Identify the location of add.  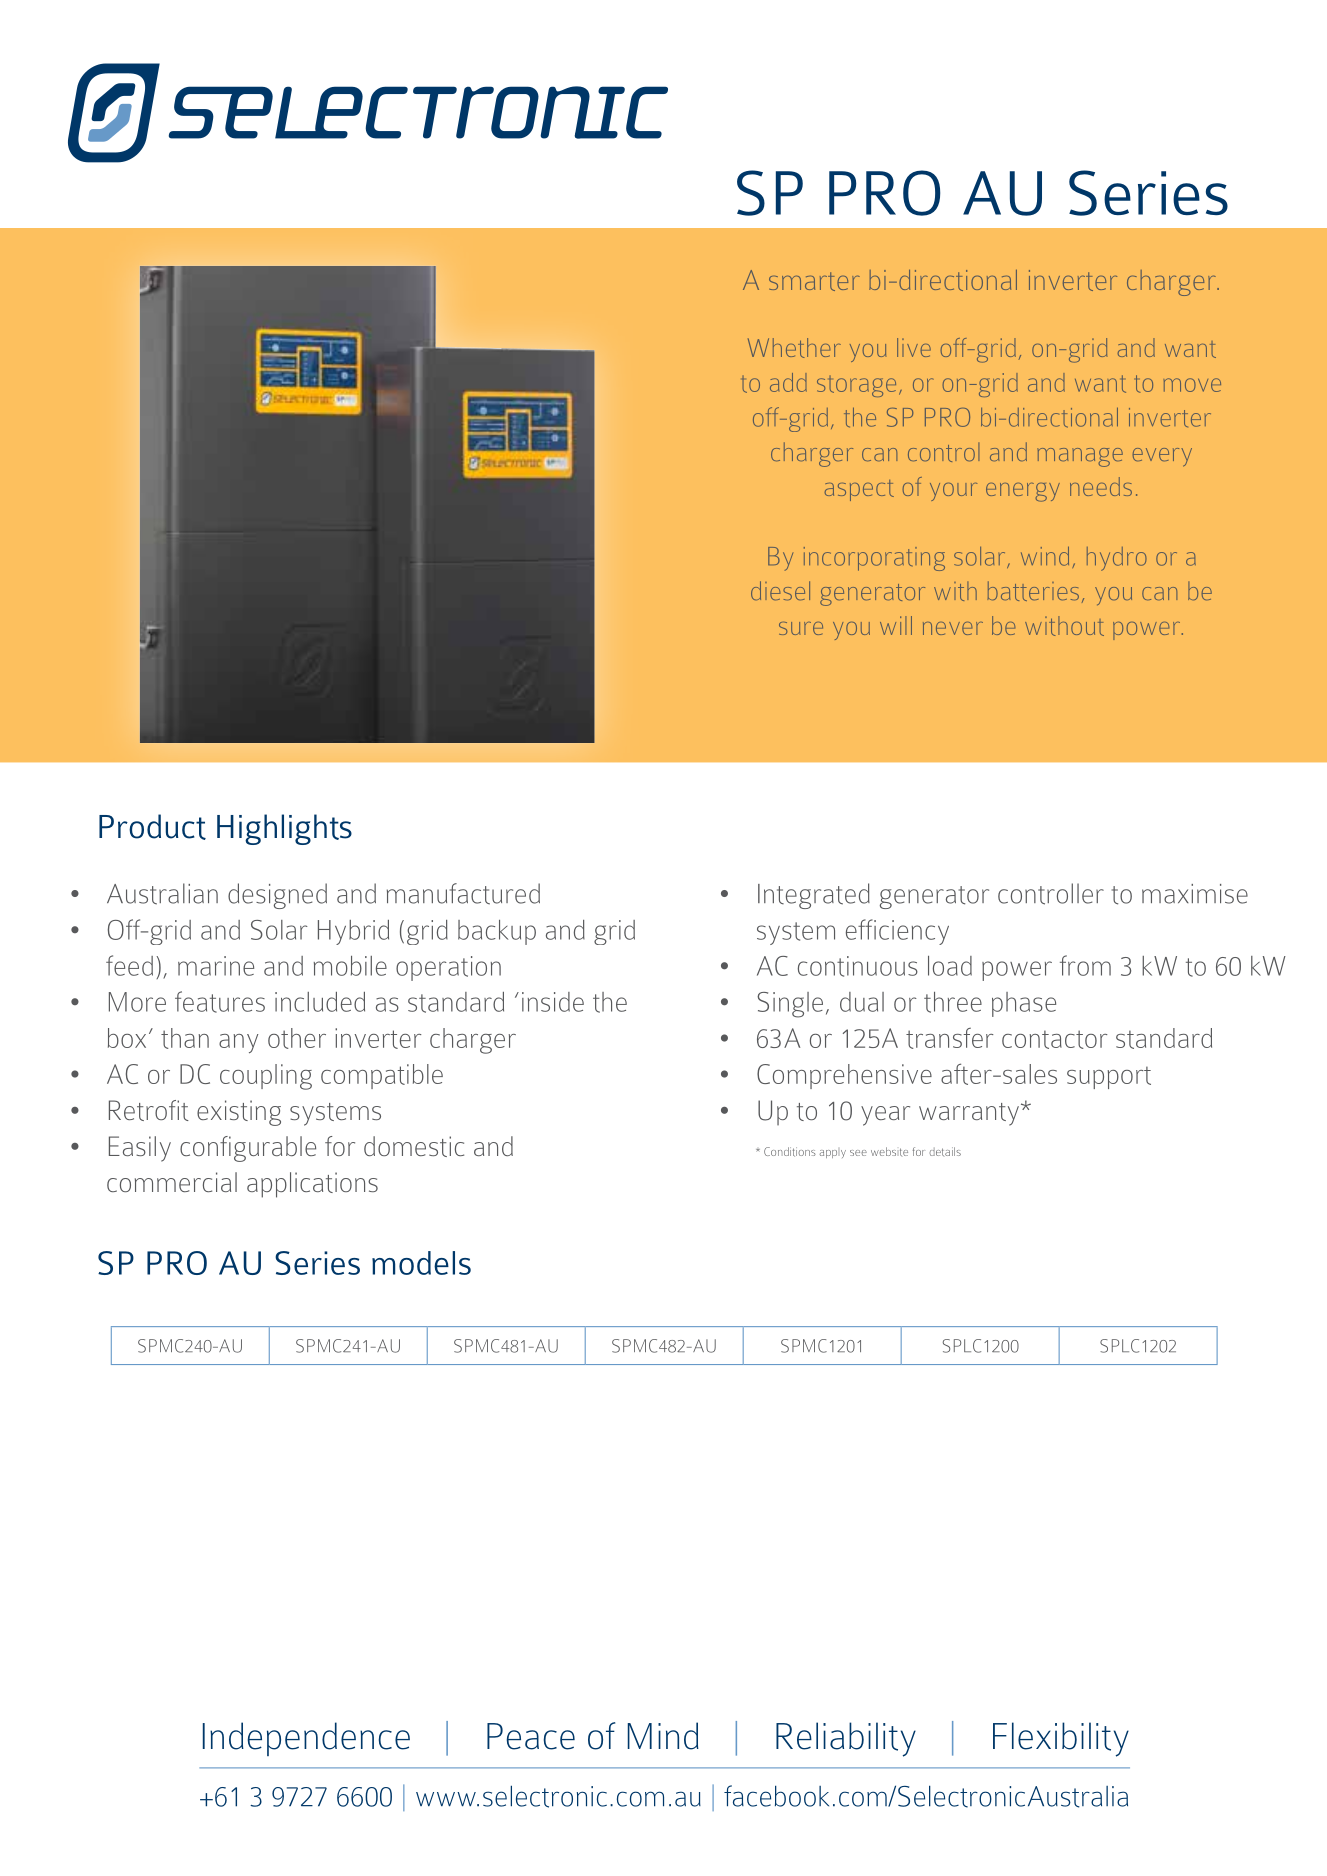
(788, 382).
